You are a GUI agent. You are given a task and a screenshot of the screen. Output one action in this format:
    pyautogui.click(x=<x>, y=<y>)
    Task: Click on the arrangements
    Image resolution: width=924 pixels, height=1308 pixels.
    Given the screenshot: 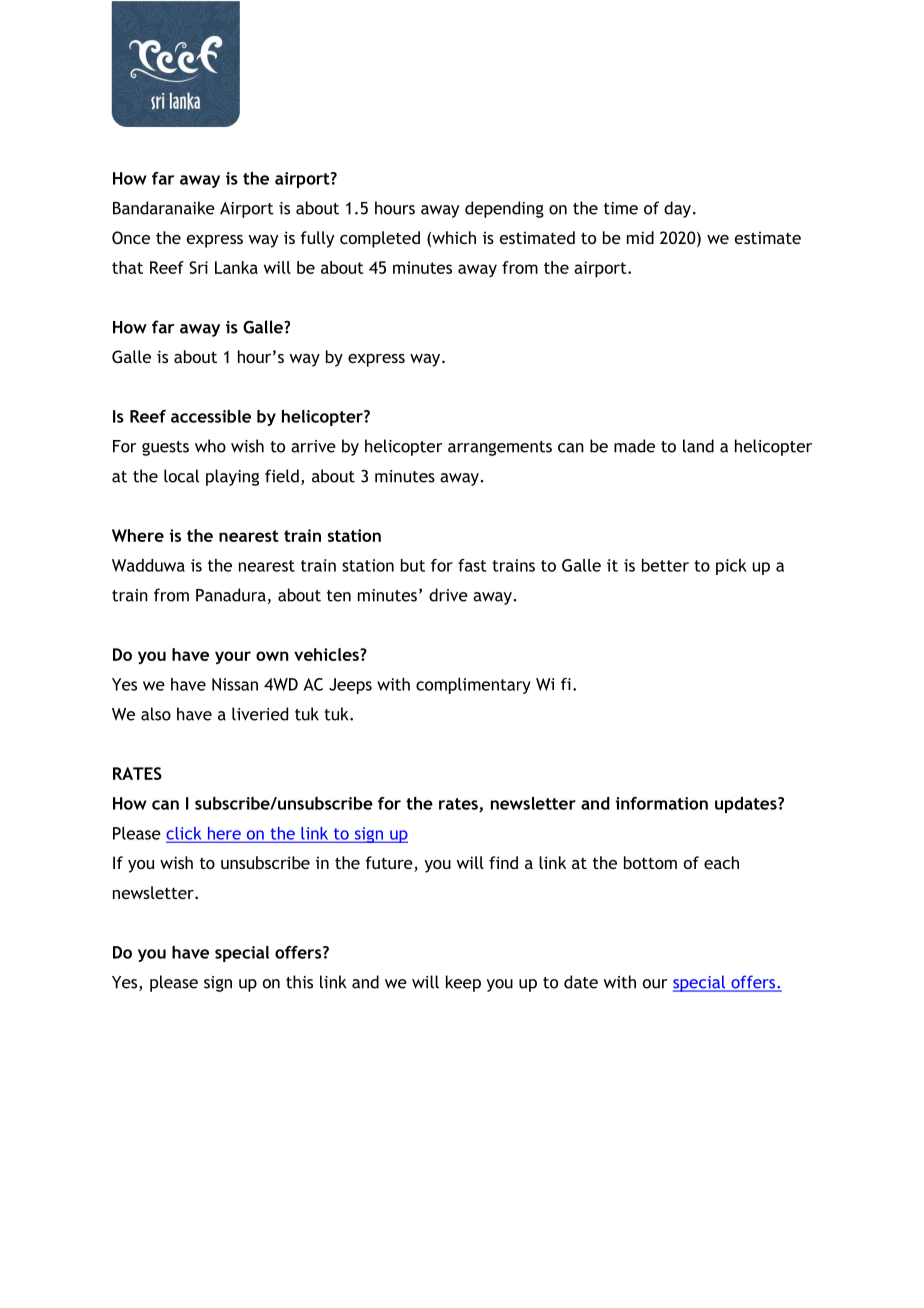 What is the action you would take?
    pyautogui.click(x=500, y=448)
